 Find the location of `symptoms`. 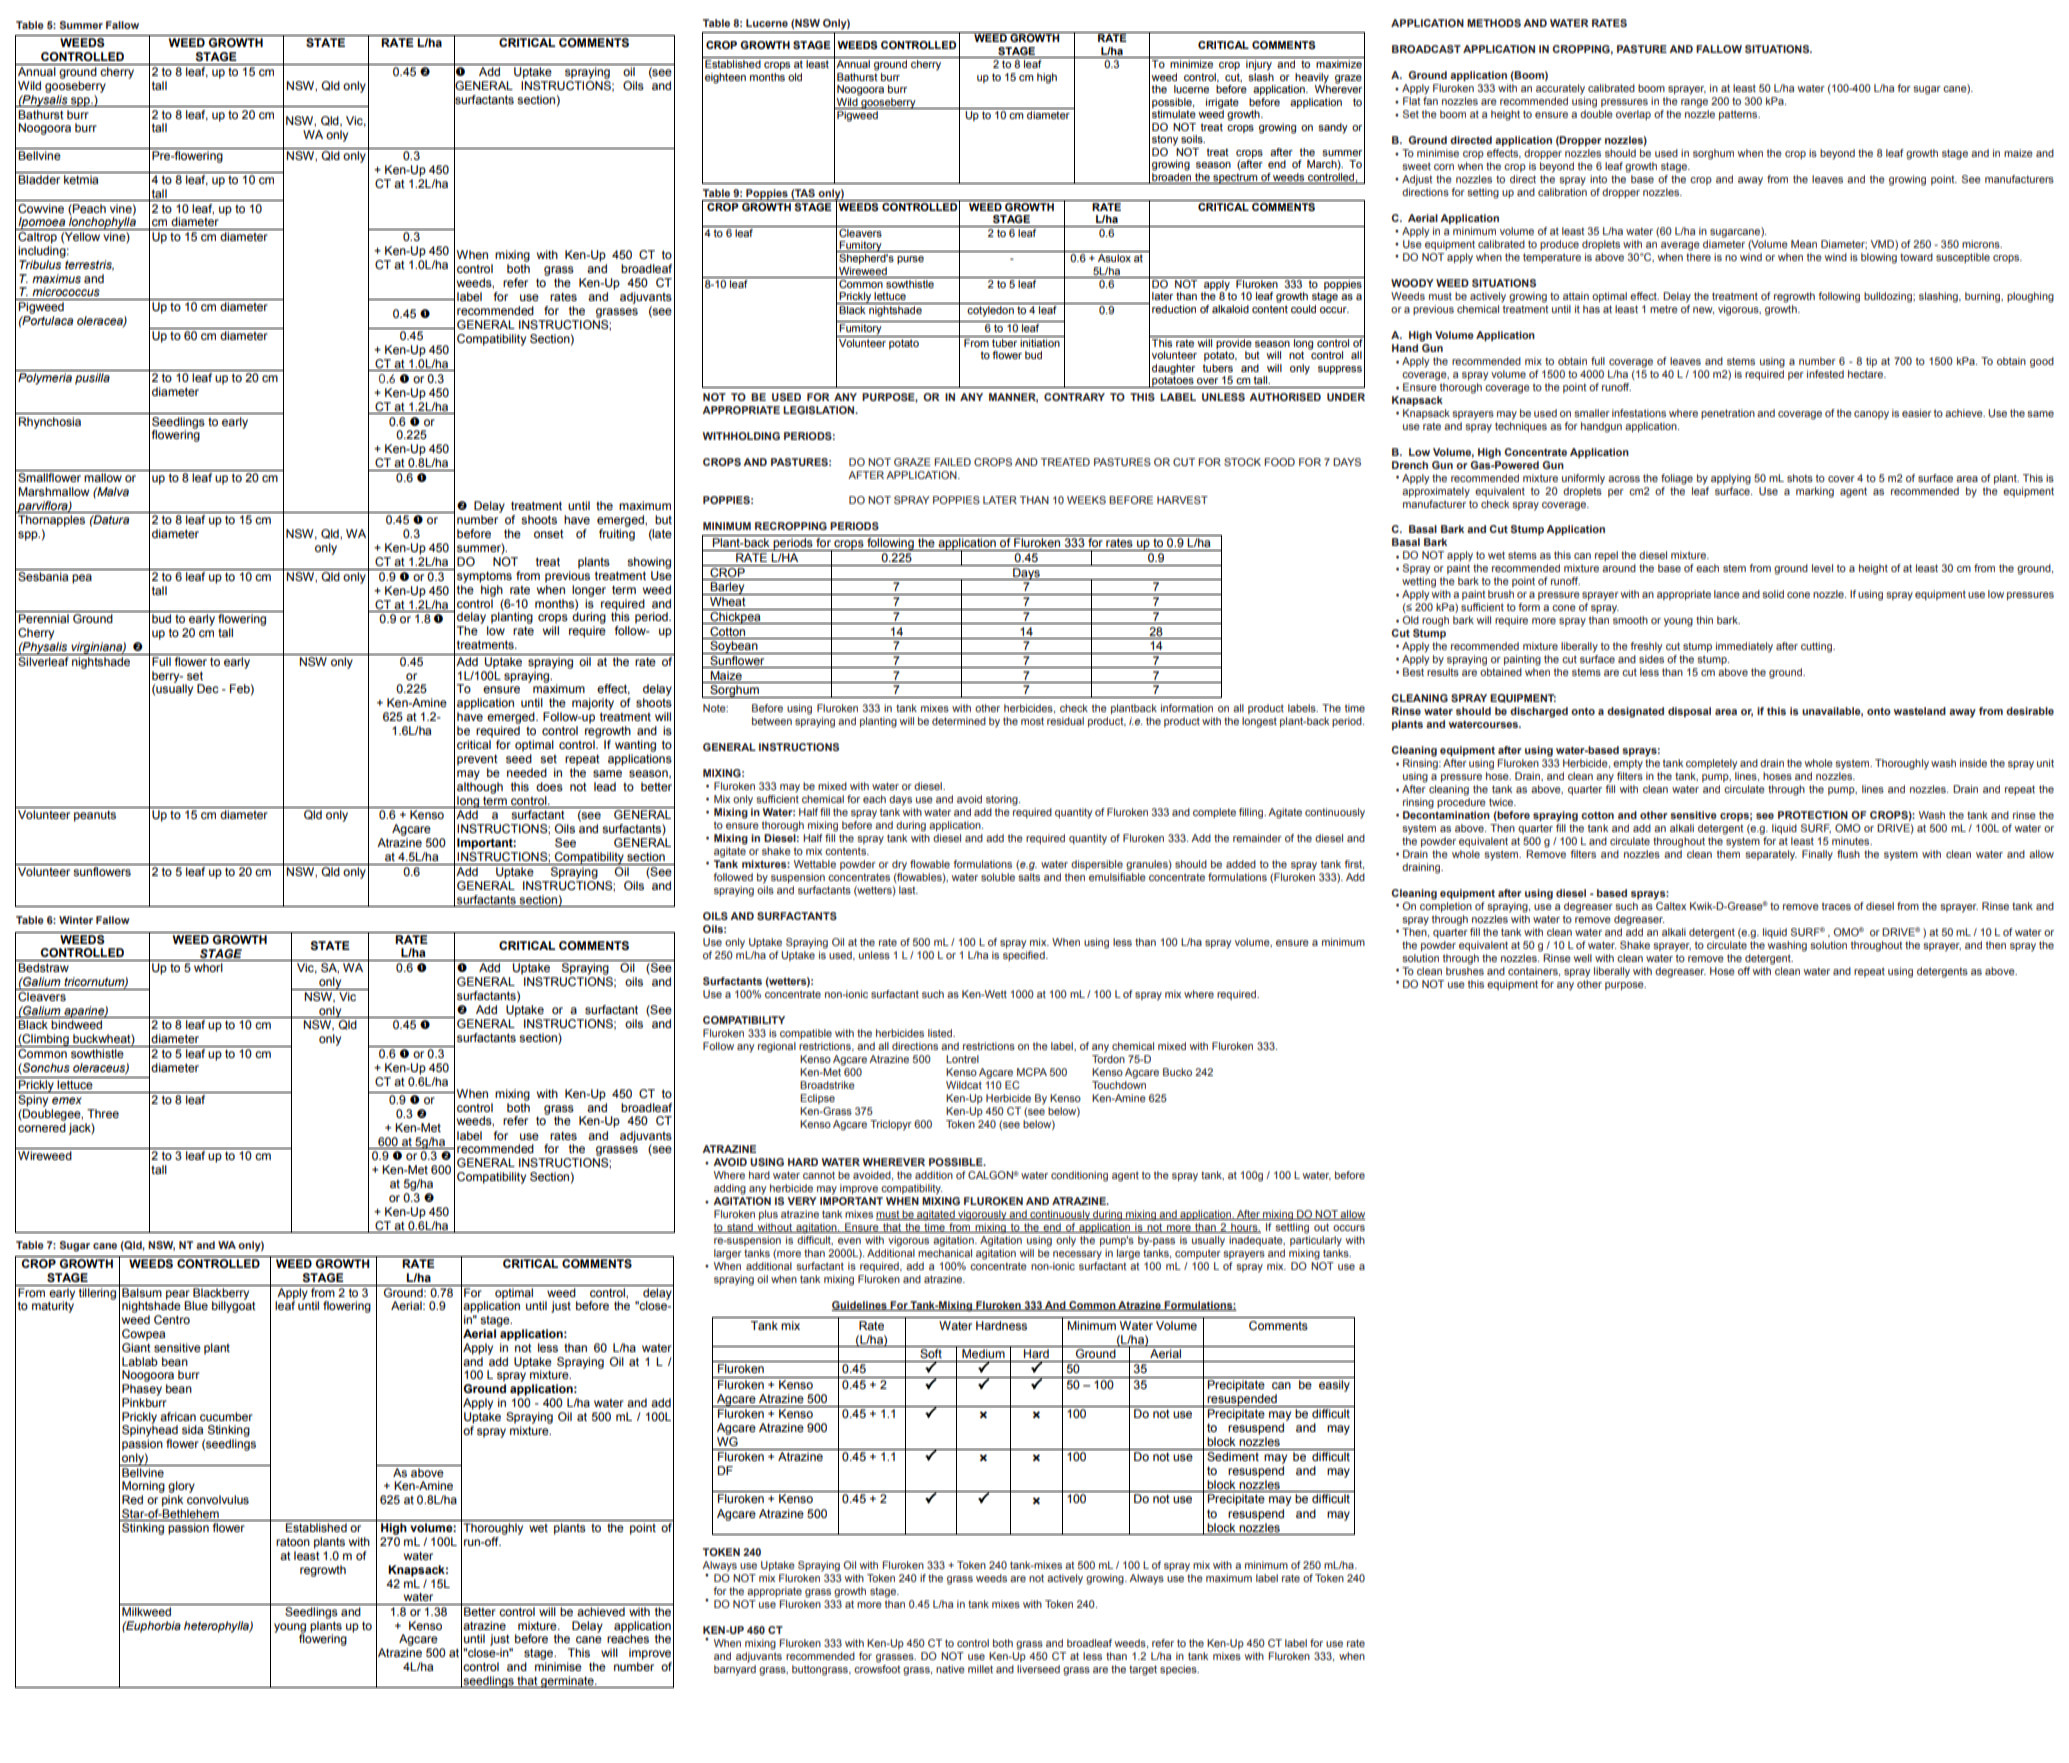

symptoms is located at coordinates (484, 577).
